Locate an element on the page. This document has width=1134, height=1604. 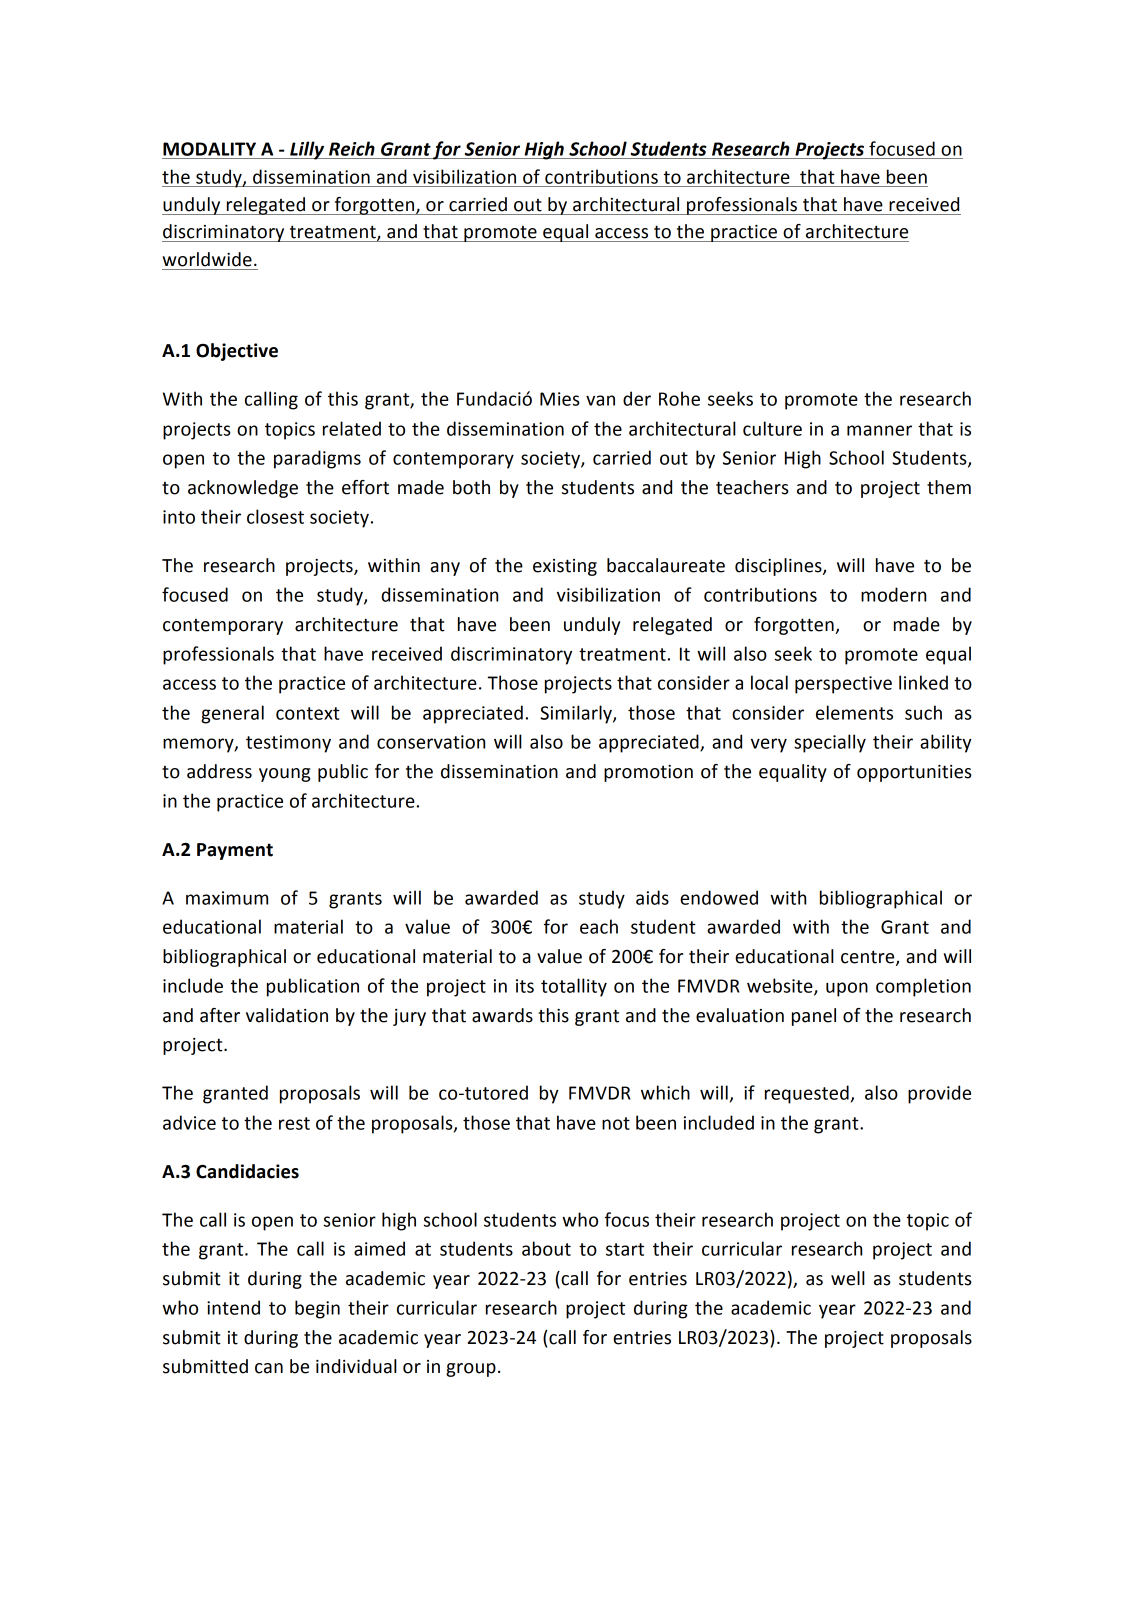
group is located at coordinates (471, 1370).
